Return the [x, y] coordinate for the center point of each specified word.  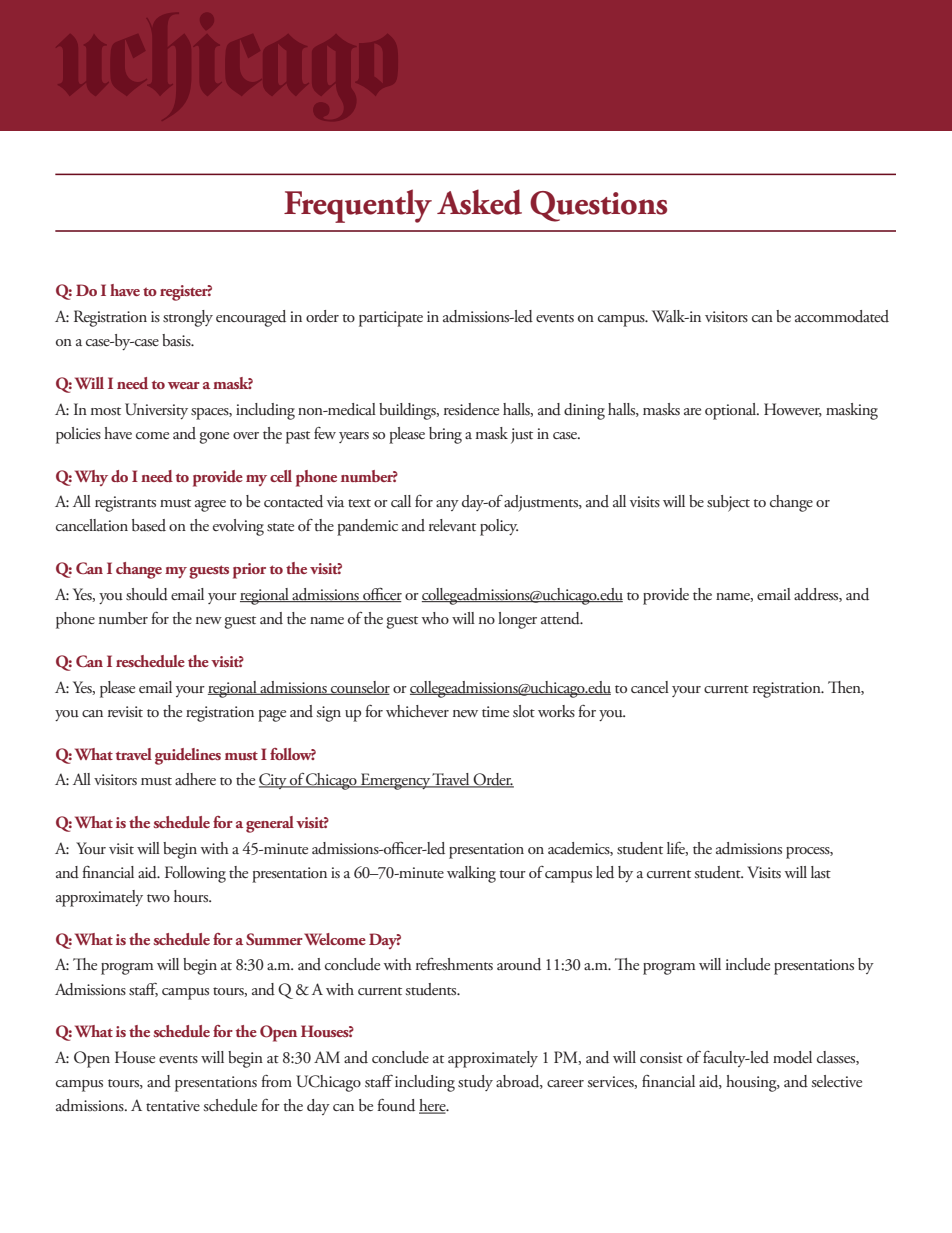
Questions [598, 206]
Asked [479, 202]
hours [192, 896]
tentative [173, 1105]
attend [561, 618]
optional [732, 411]
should [147, 594]
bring [445, 435]
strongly [188, 318]
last [821, 872]
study [475, 1083]
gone [214, 438]
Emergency [395, 781]
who [435, 618]
